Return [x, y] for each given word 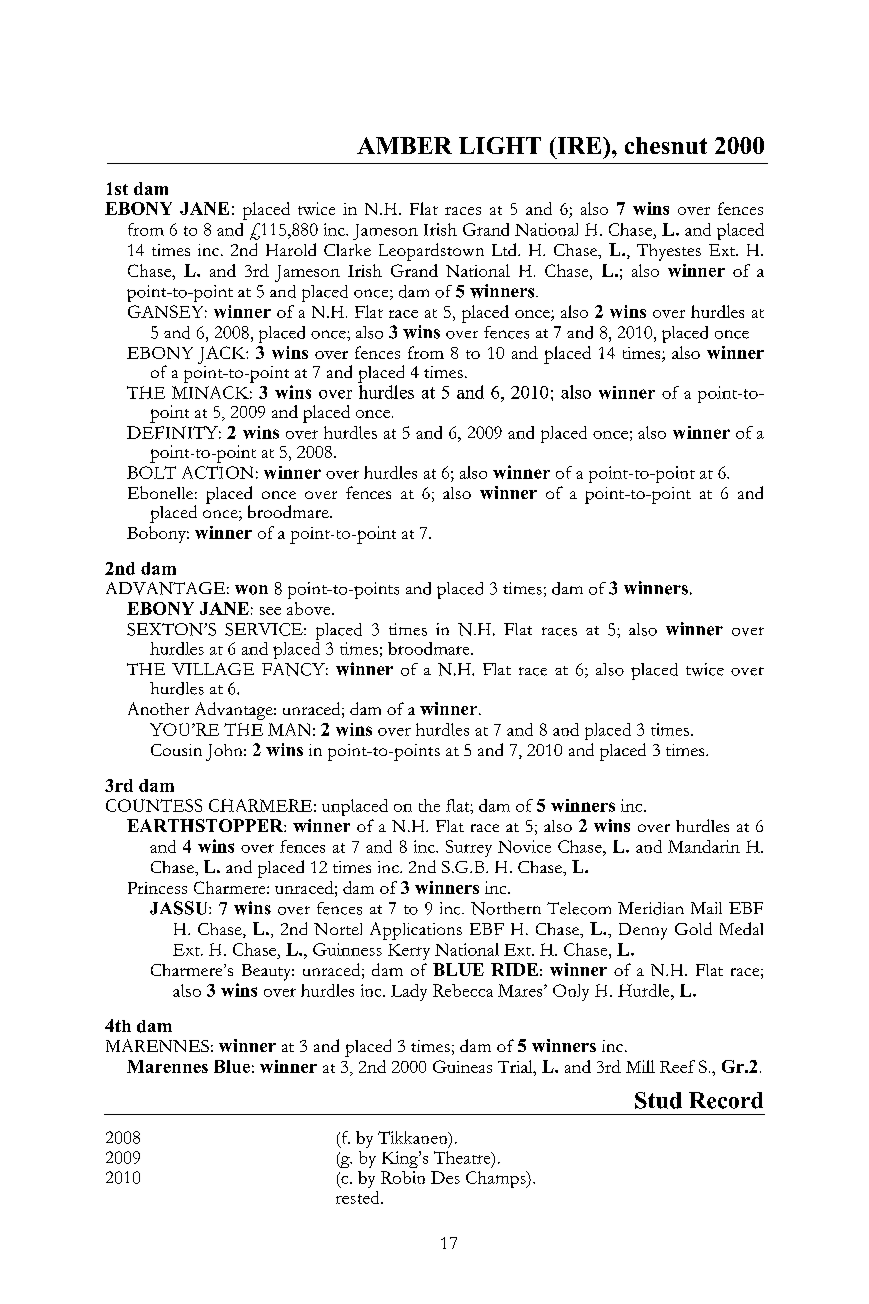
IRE [579, 145]
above [310, 608]
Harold [291, 249]
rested [359, 1197]
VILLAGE [213, 669]
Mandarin [704, 846]
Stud [658, 1100]
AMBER [404, 145]
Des [445, 1177]
